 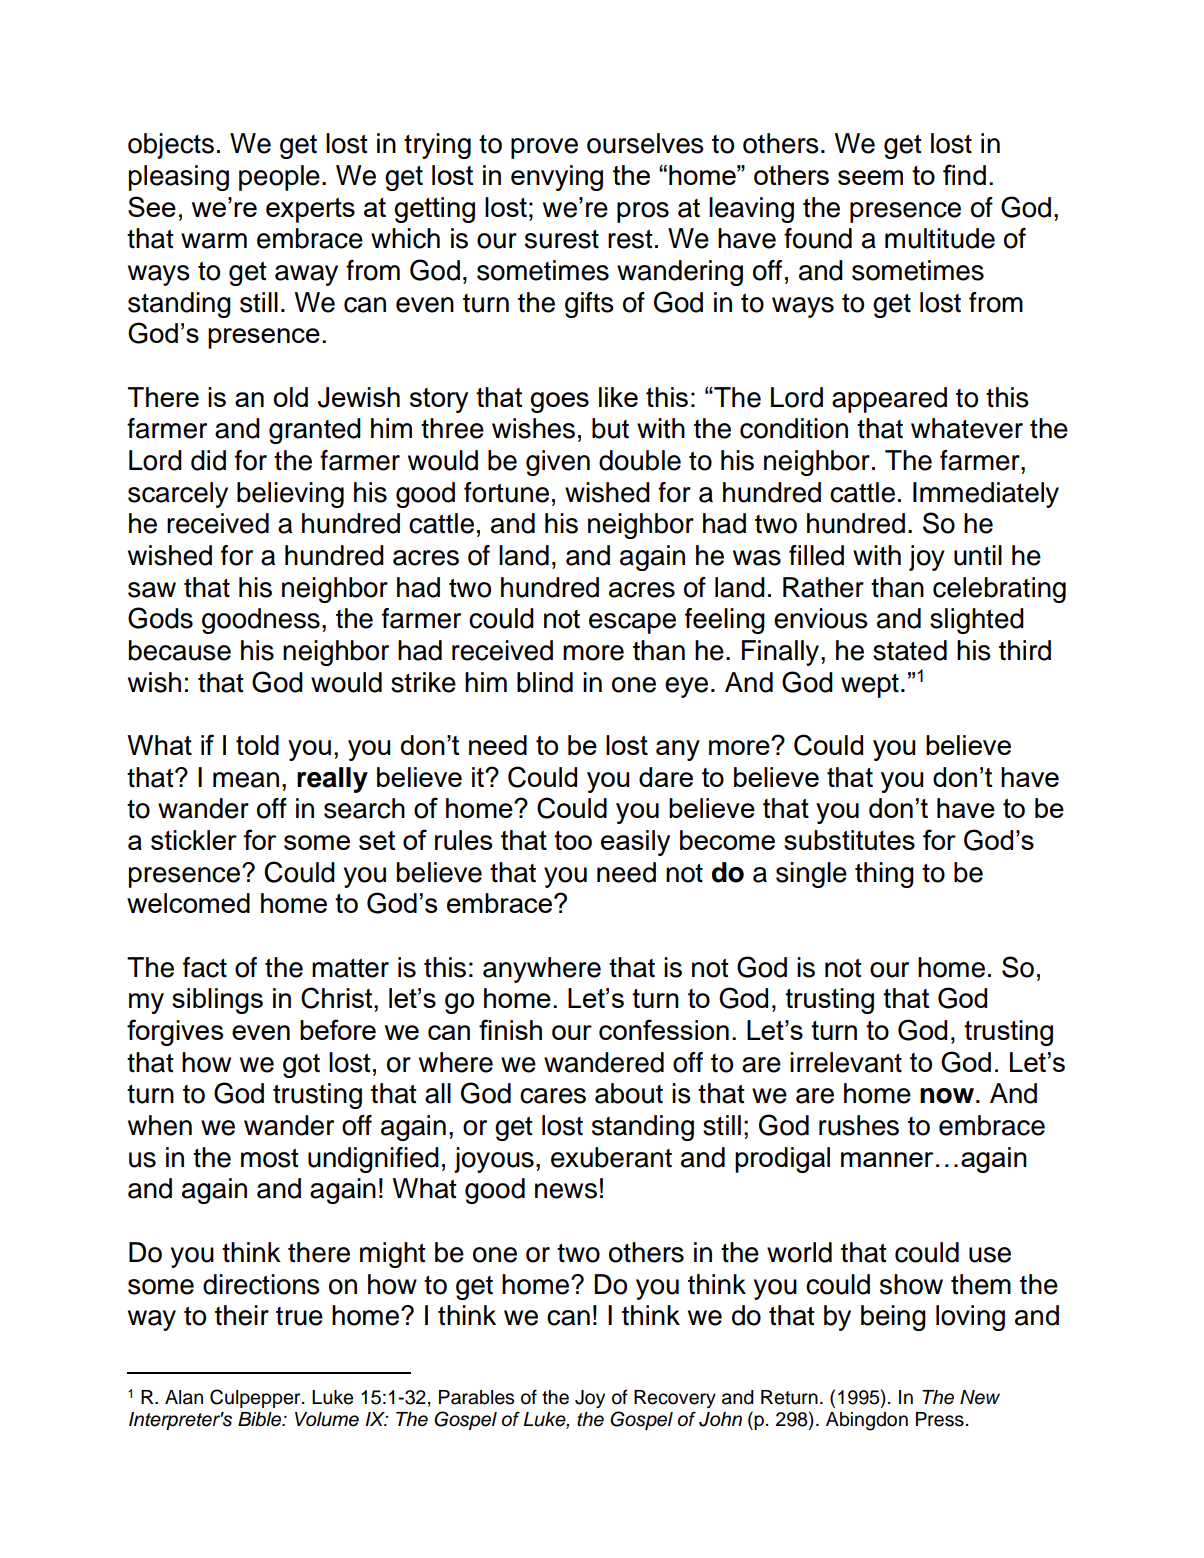 I want to click on find, so click(x=964, y=174).
